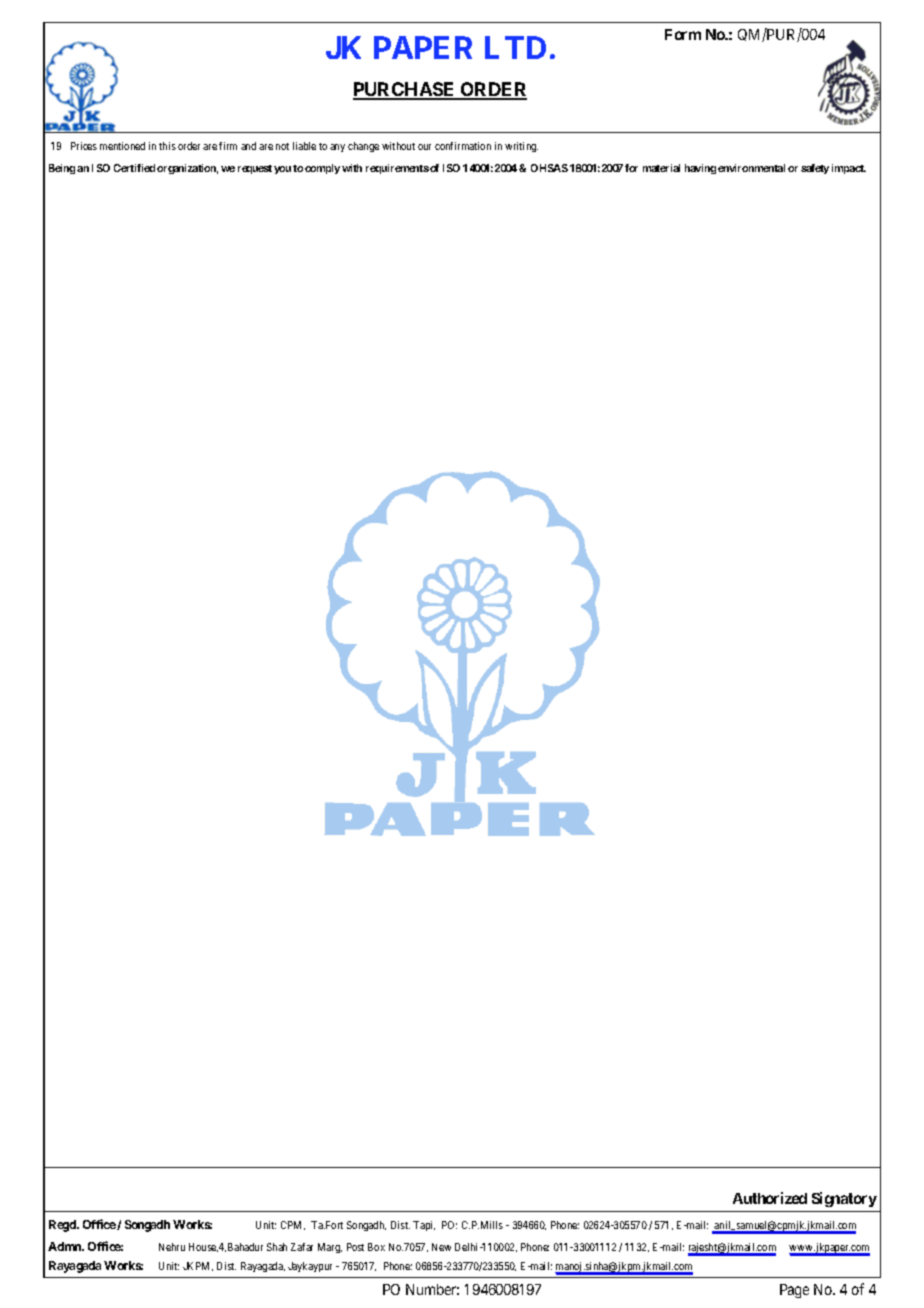 This screenshot has width=924, height=1308. I want to click on environmental, so click(751, 168).
